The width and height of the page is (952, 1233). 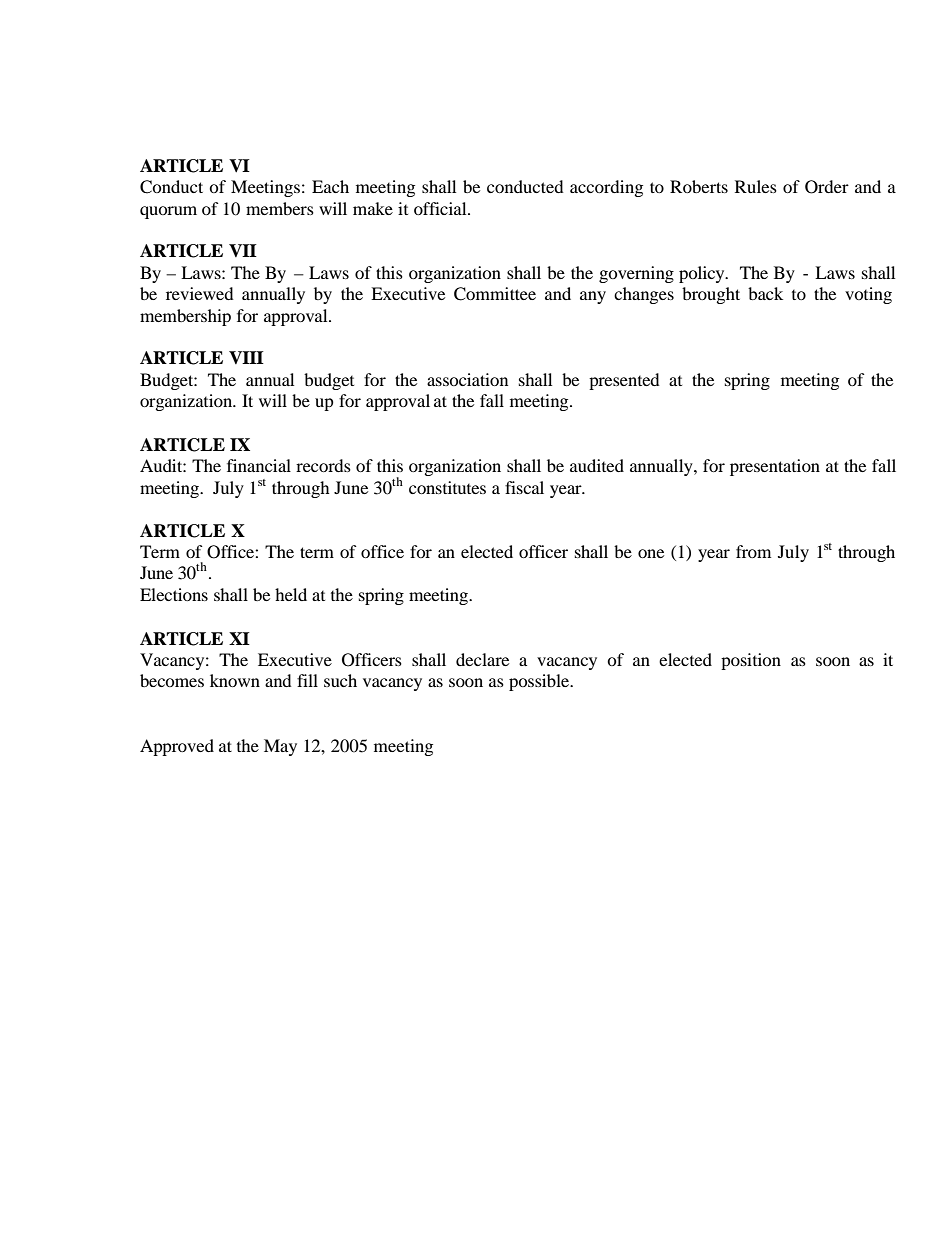 I want to click on VIII, so click(x=246, y=357).
